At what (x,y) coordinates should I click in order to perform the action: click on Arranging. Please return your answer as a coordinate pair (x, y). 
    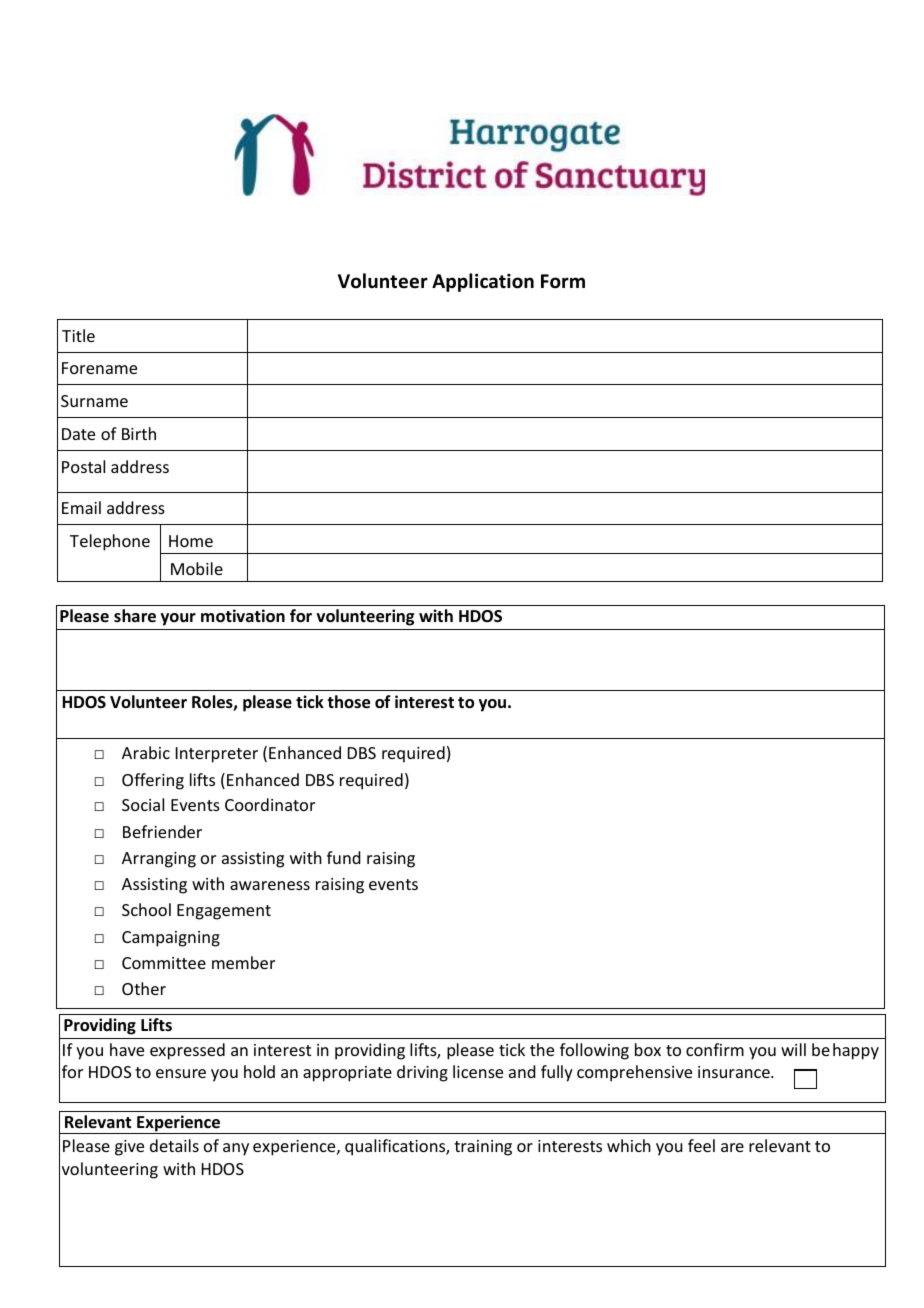
    Looking at the image, I should click on (159, 860).
